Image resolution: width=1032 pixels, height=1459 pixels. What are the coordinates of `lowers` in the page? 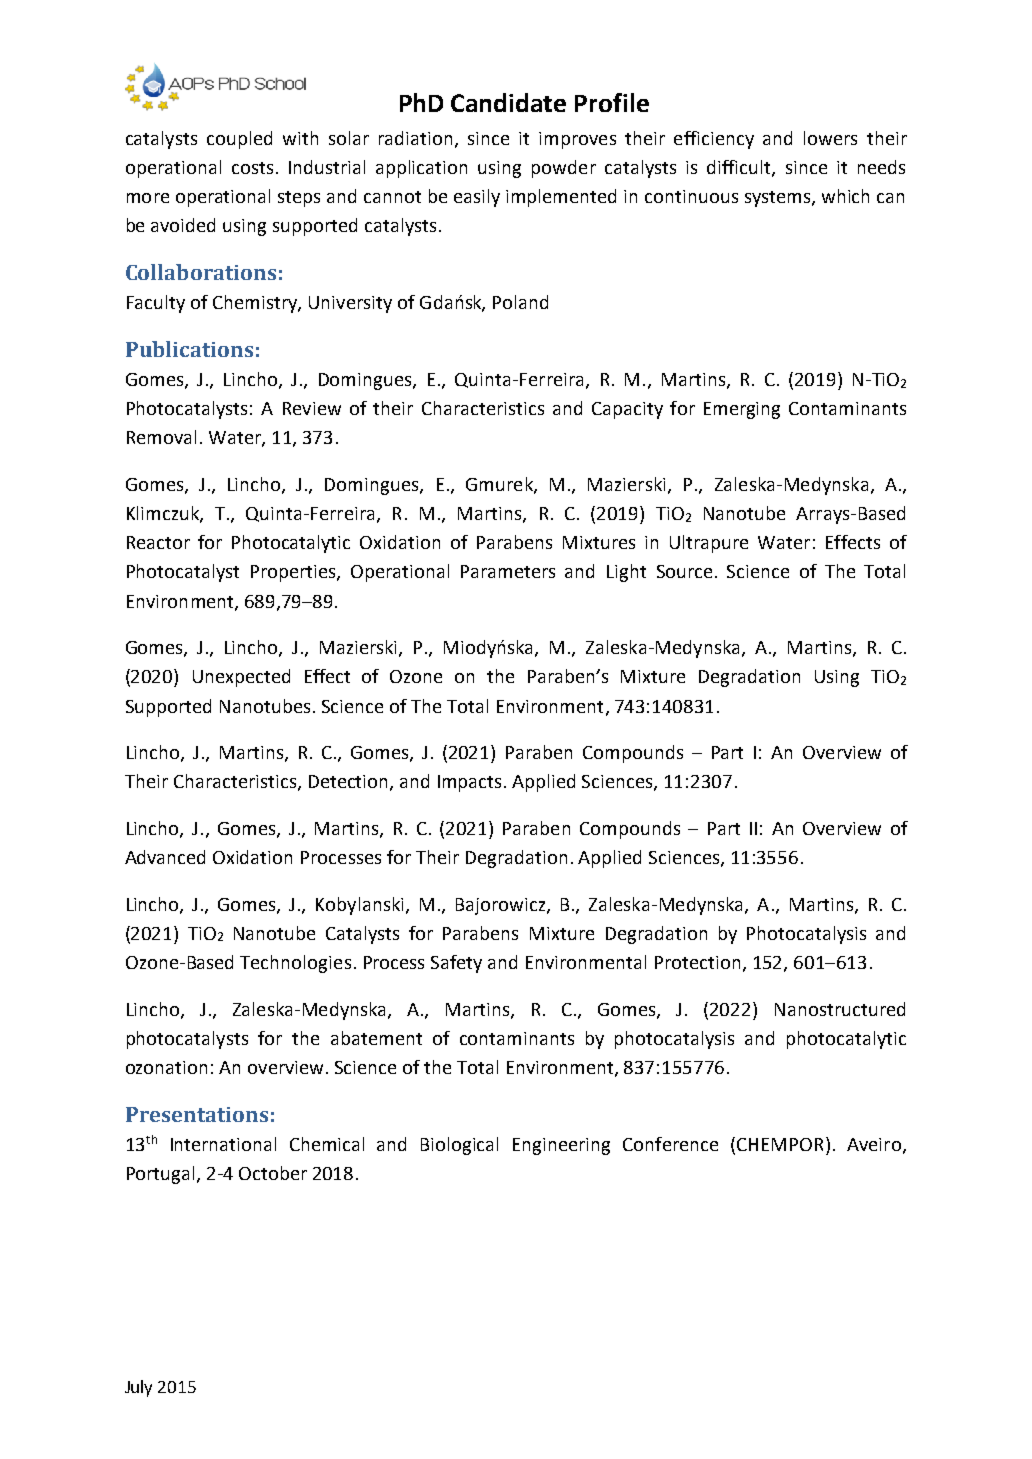 It's located at (830, 138).
